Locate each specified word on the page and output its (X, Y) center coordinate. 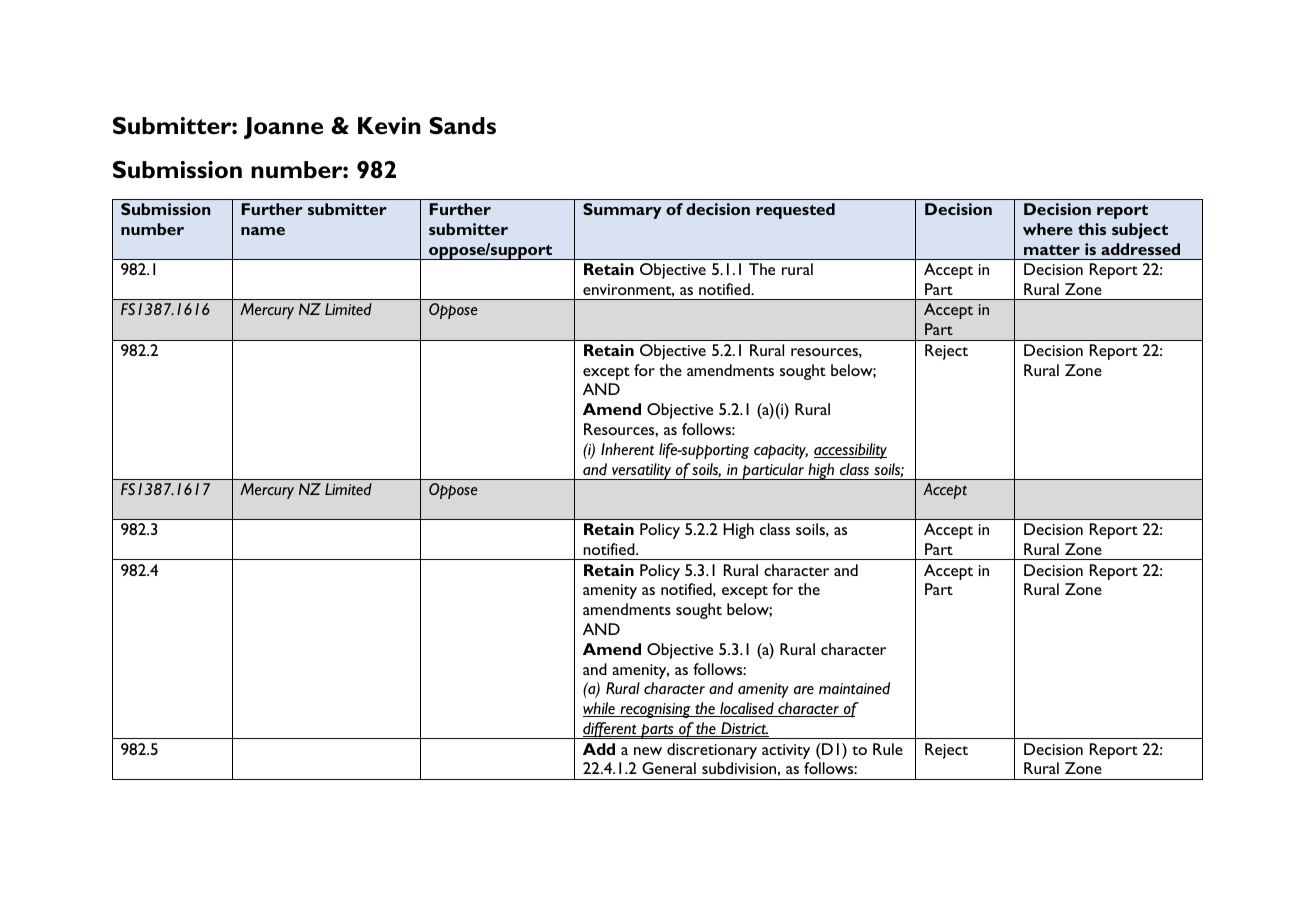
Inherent (627, 449)
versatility (642, 471)
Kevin (389, 126)
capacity (781, 451)
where (1048, 229)
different (610, 730)
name (263, 231)
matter (1052, 250)
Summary (622, 211)
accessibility (850, 451)
